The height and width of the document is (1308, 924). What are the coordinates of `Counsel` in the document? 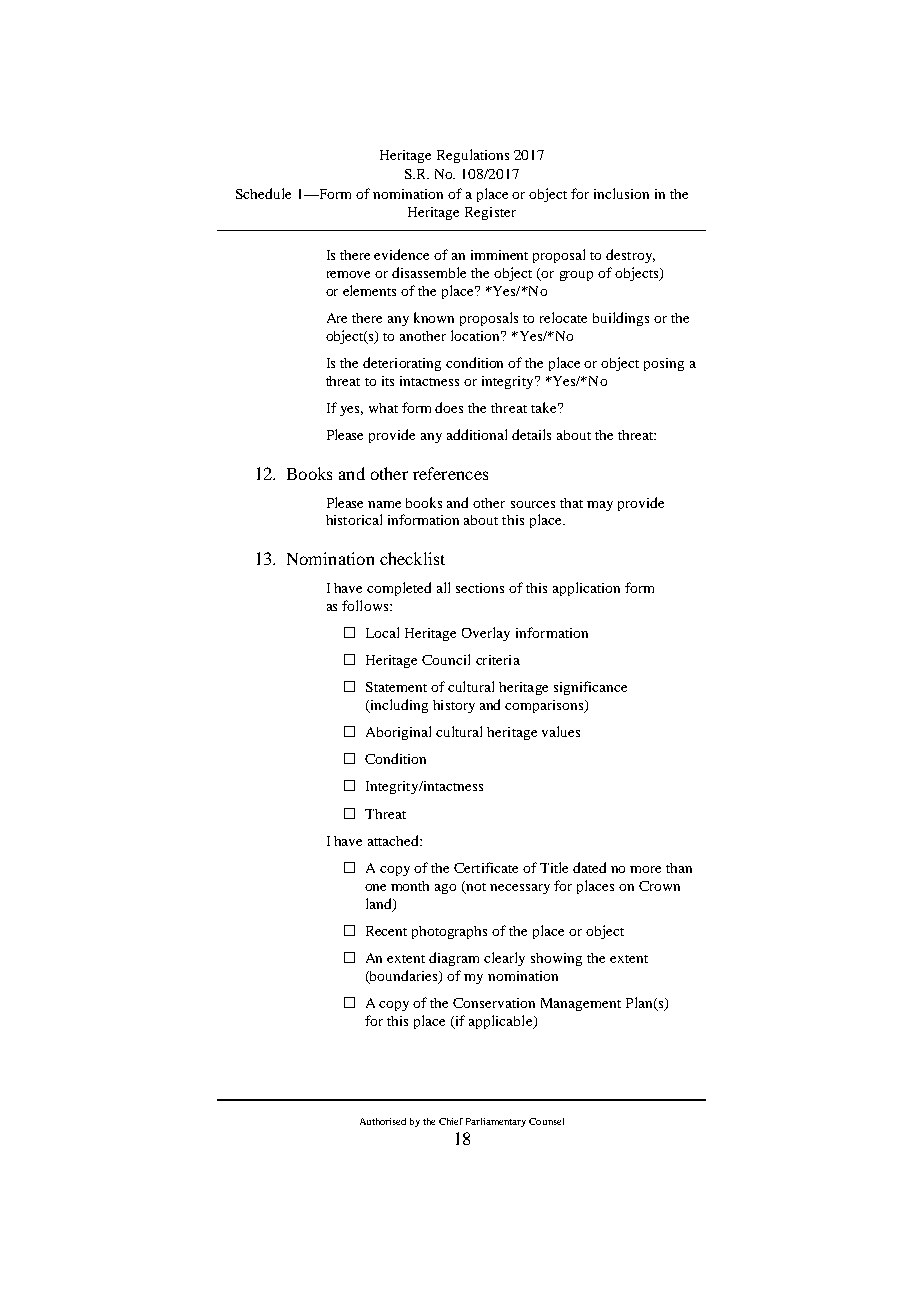 It's located at (546, 1121).
